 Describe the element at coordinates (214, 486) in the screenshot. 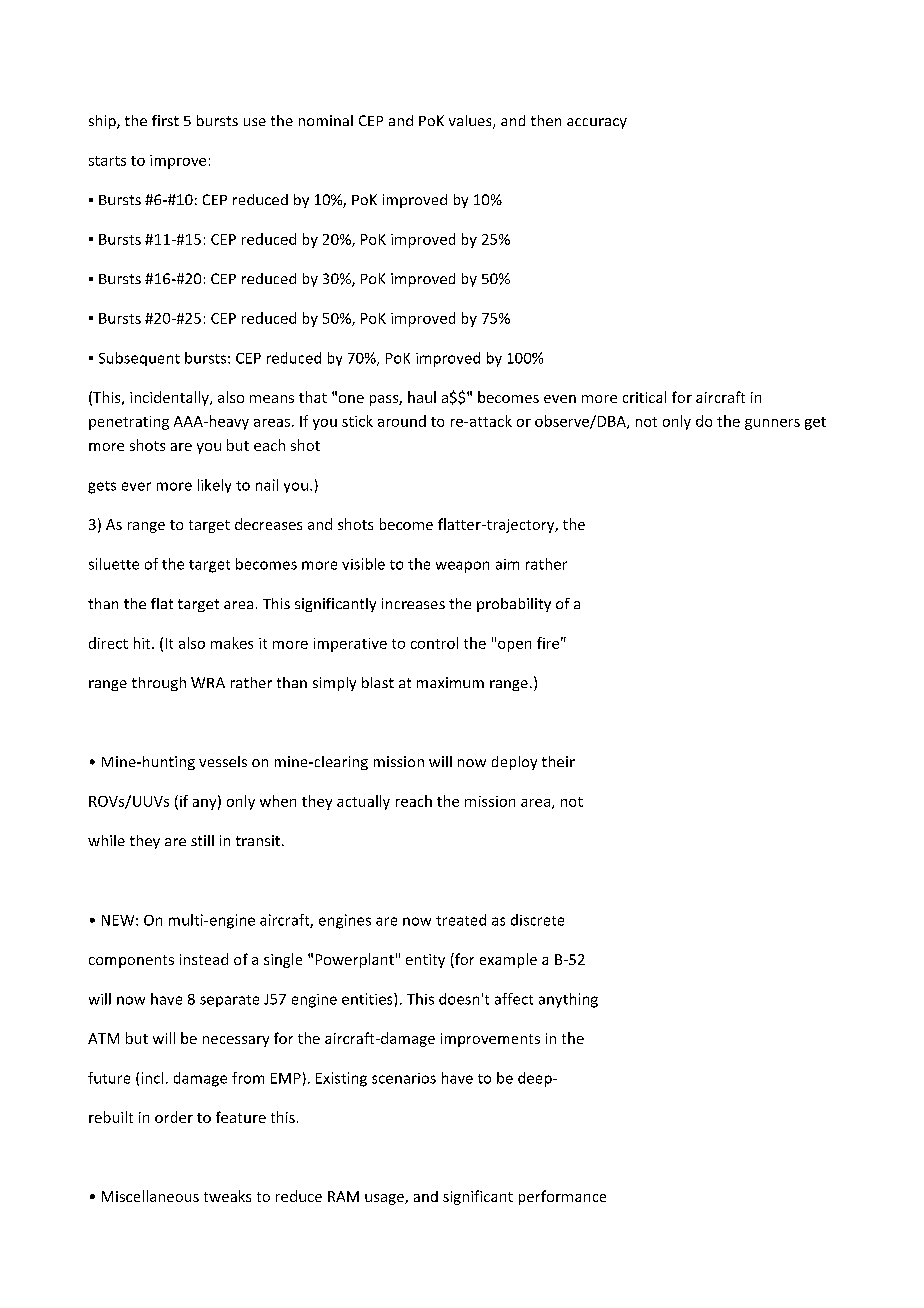

I see `likely` at that location.
